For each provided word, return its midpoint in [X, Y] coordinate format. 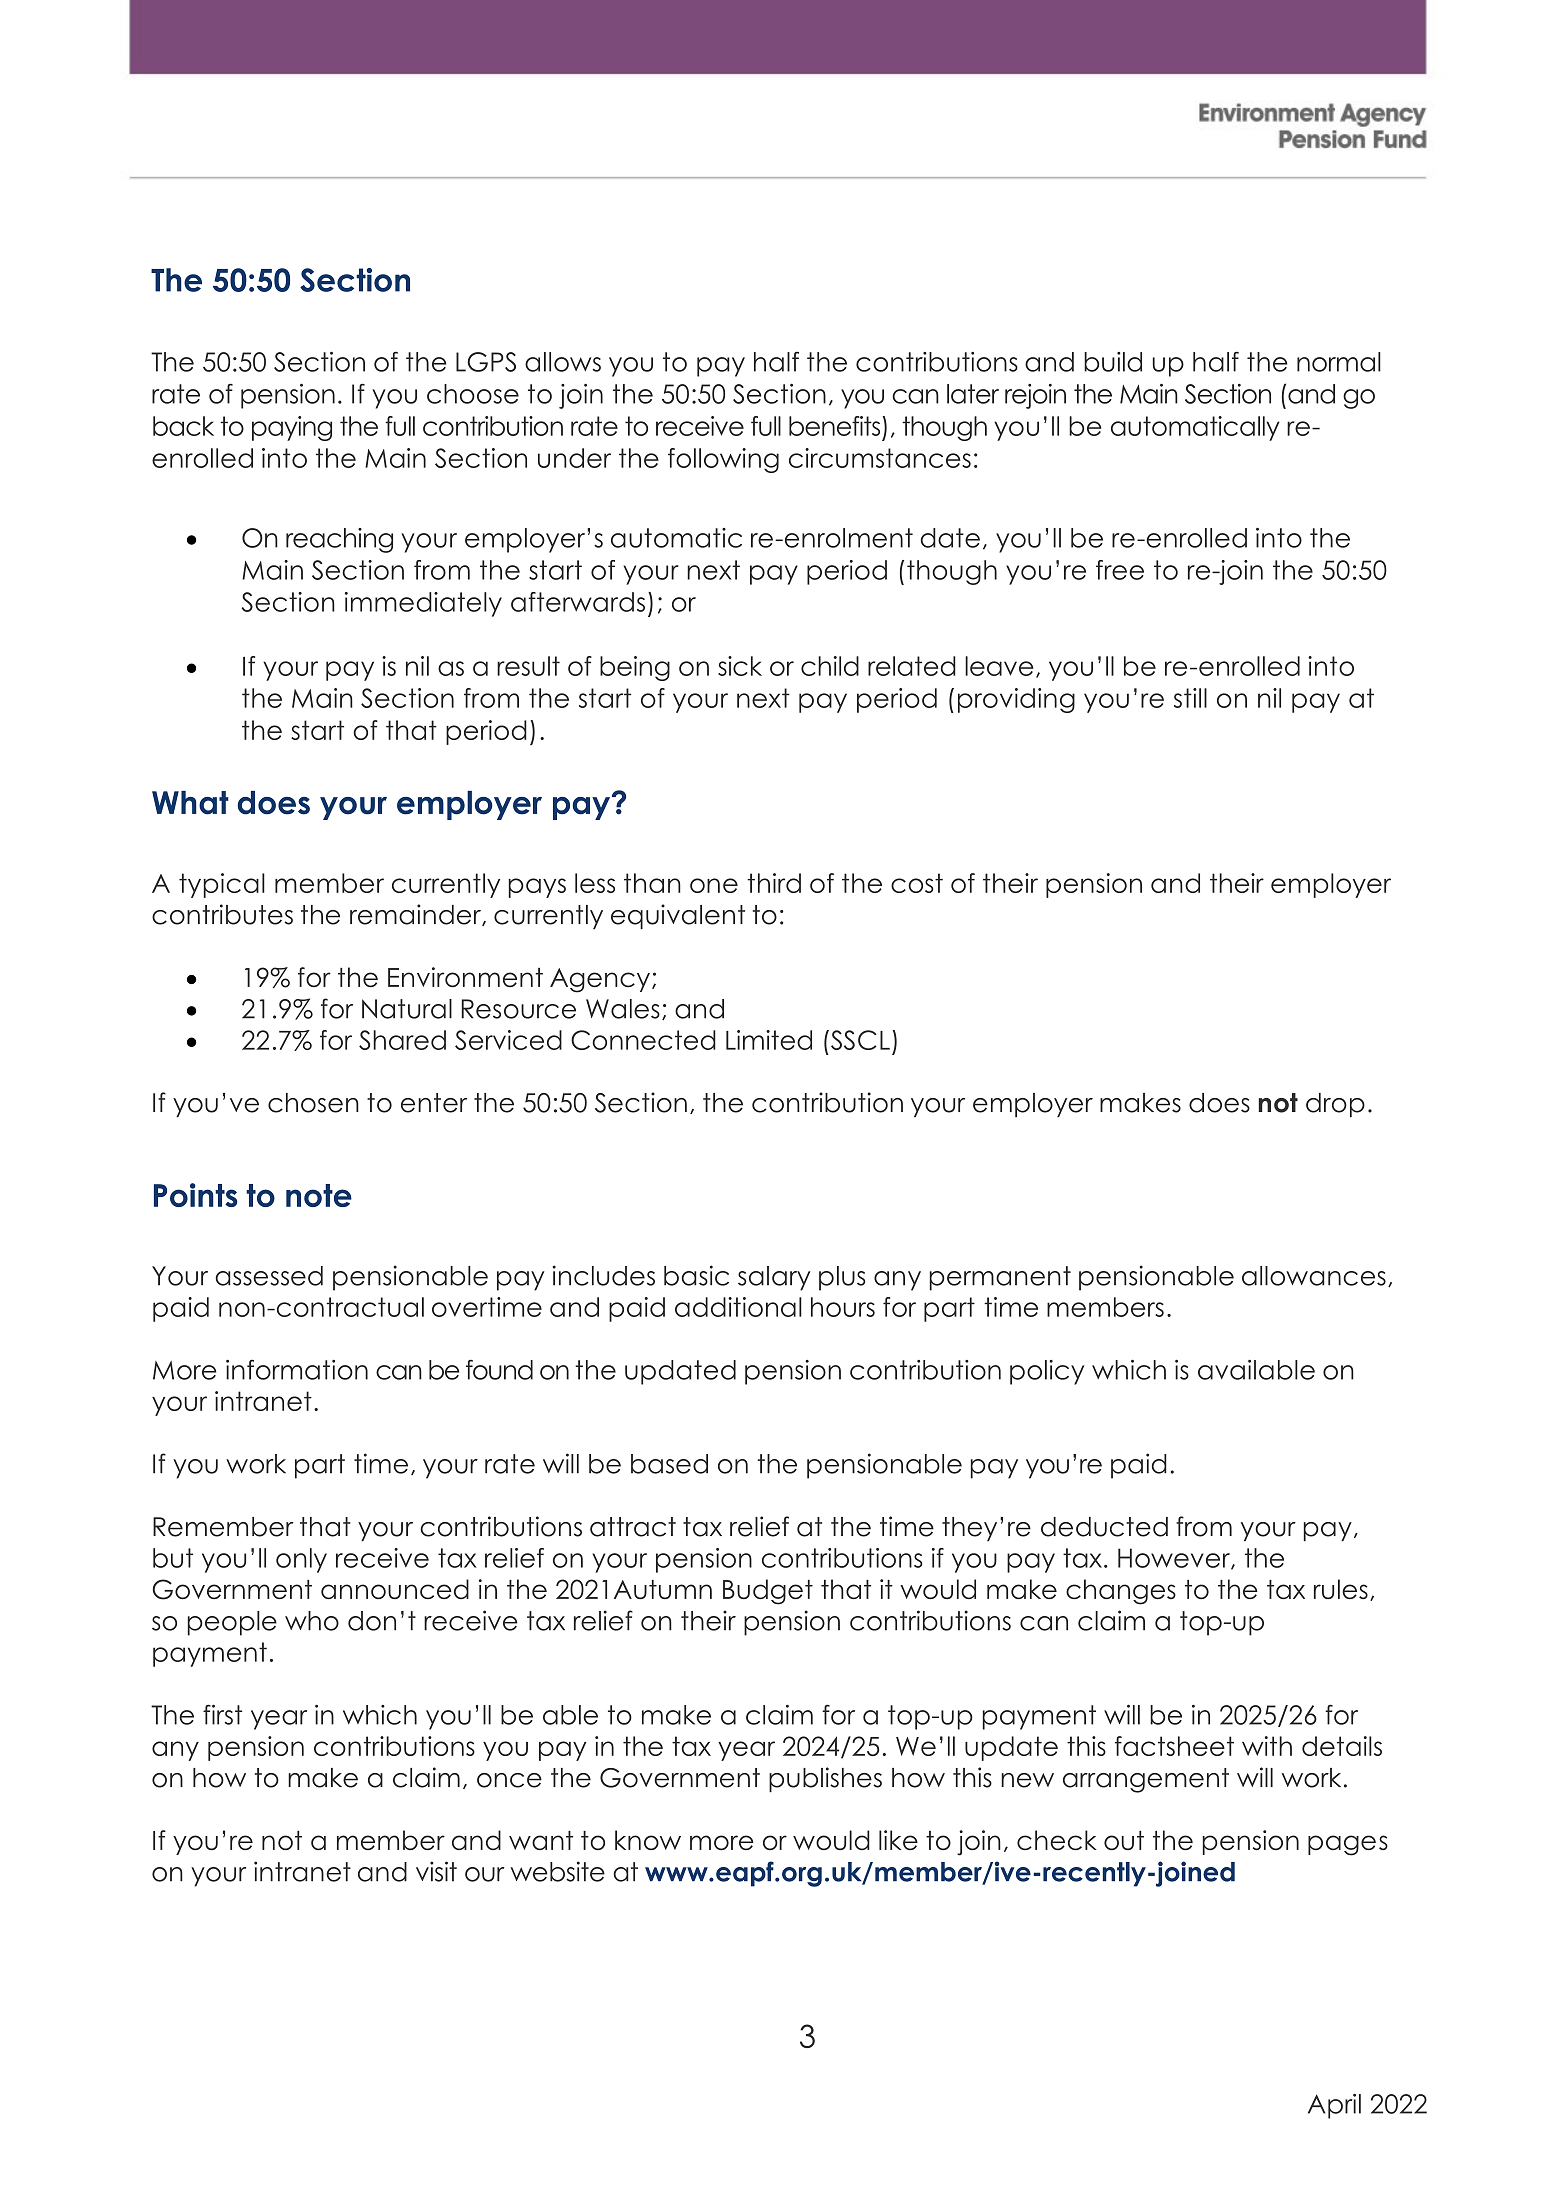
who [312, 1621]
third [774, 883]
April [1334, 2106]
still [1190, 698]
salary [774, 1278]
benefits [834, 426]
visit [436, 1871]
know [648, 1840]
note [319, 1195]
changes [1121, 1592]
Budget [768, 1592]
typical [222, 885]
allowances [1314, 1276]
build [1113, 362]
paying [292, 428]
